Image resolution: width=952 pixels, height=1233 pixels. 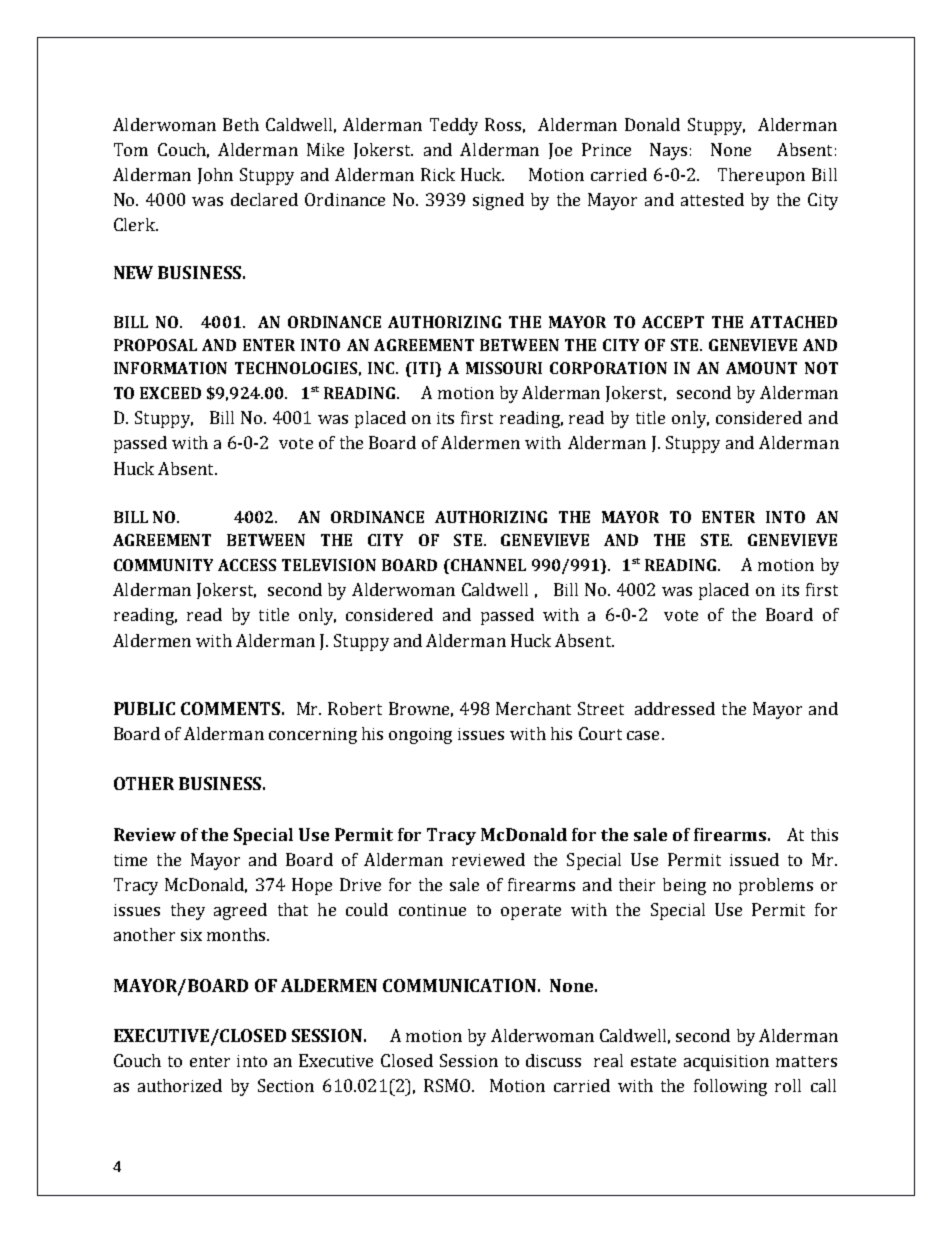 What do you see at coordinates (726, 1063) in the screenshot?
I see `acquisition` at bounding box center [726, 1063].
